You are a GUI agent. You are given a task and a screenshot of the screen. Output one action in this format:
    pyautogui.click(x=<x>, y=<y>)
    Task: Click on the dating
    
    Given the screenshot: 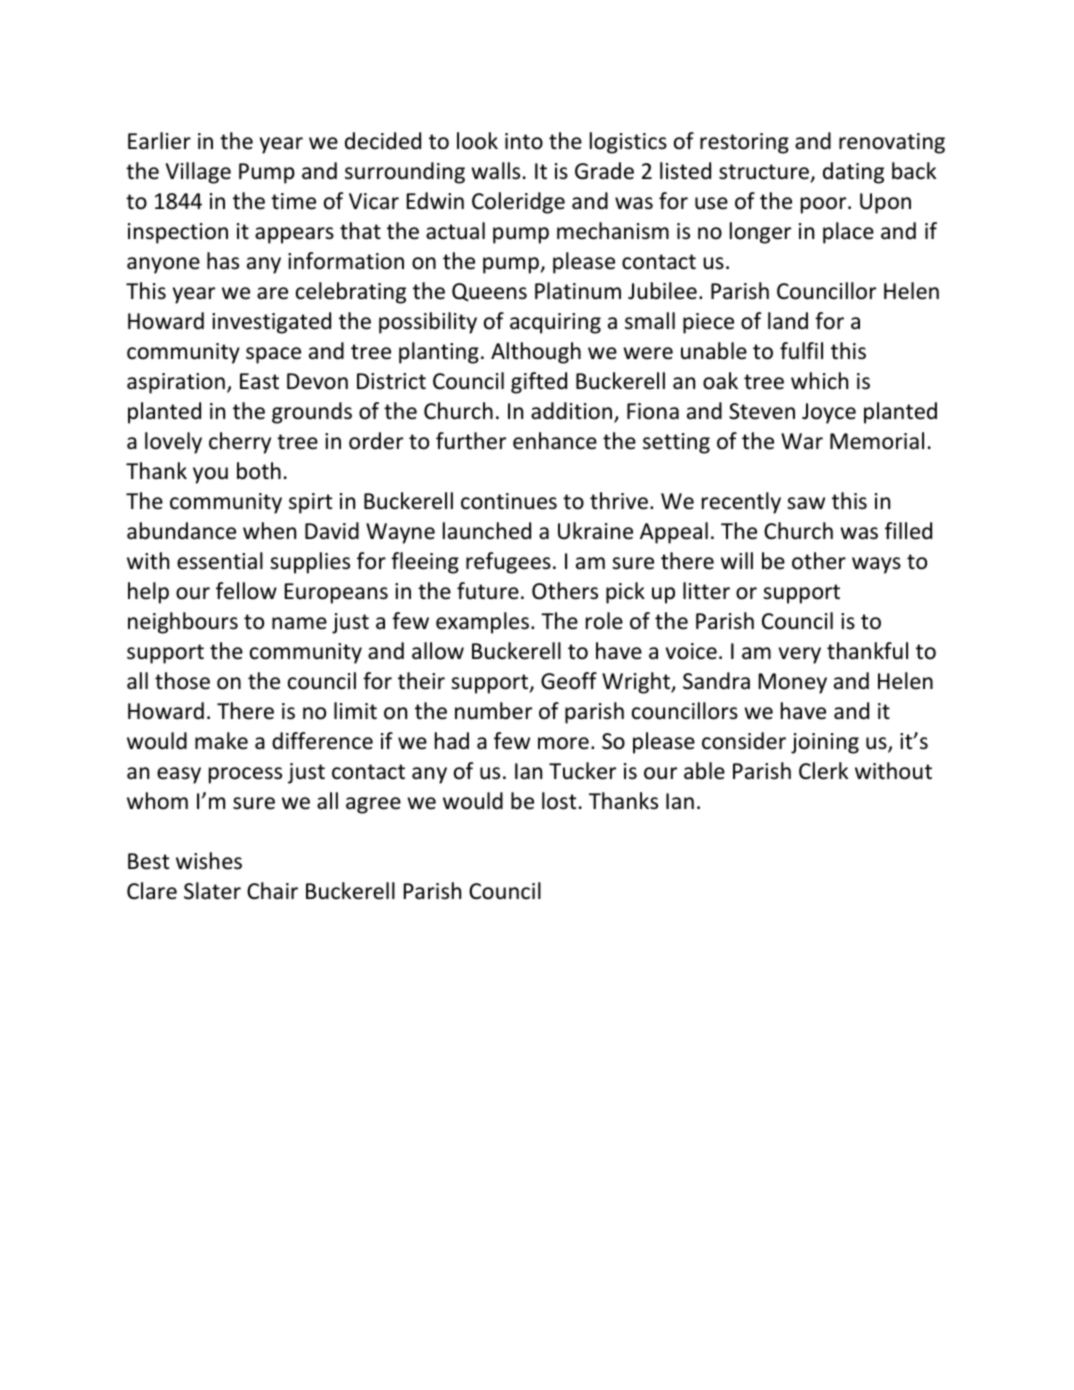 What is the action you would take?
    pyautogui.click(x=853, y=173)
